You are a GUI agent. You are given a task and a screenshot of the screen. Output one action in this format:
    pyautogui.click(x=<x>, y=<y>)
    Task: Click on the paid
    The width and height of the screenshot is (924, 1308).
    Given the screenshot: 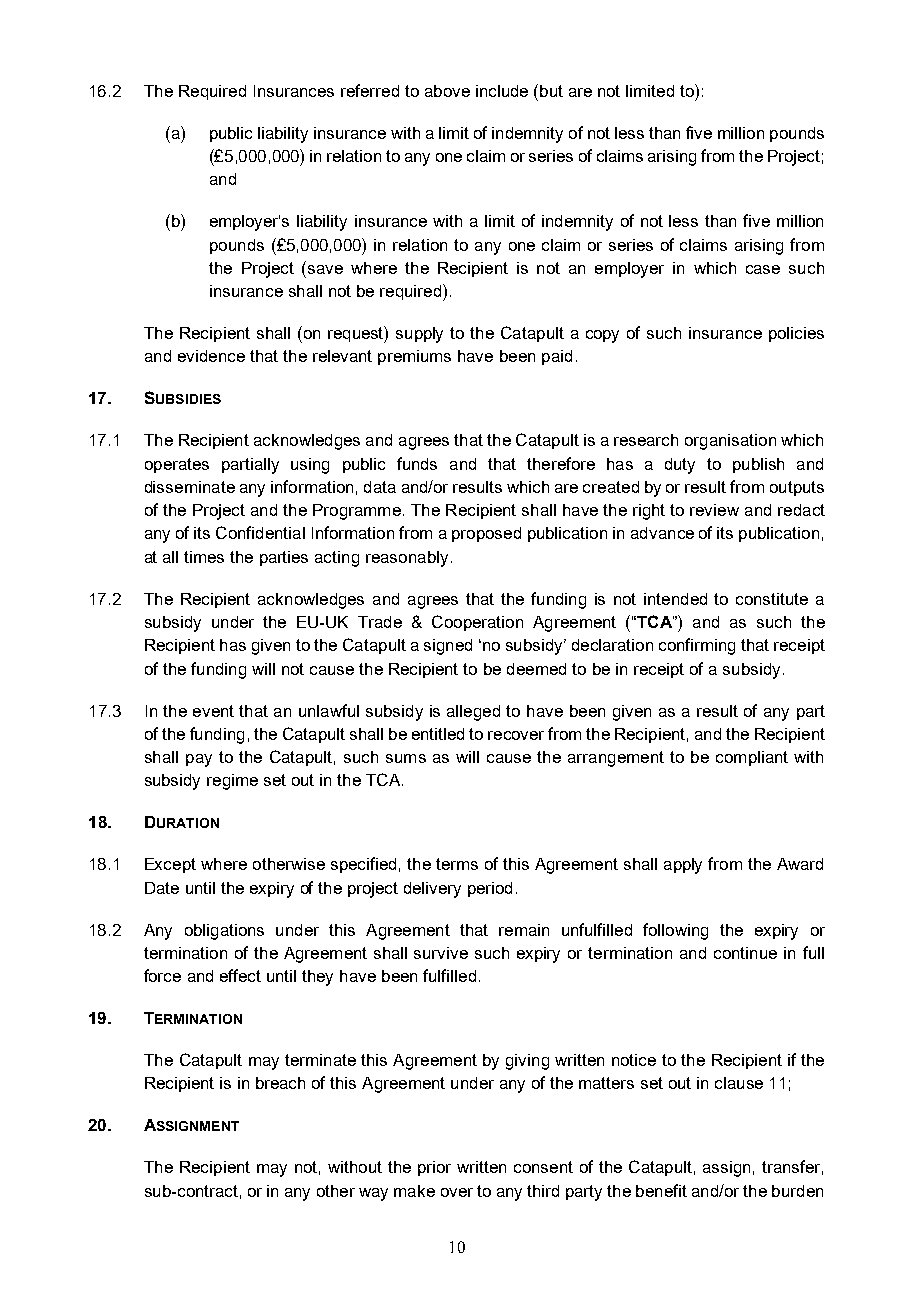 What is the action you would take?
    pyautogui.click(x=557, y=357)
